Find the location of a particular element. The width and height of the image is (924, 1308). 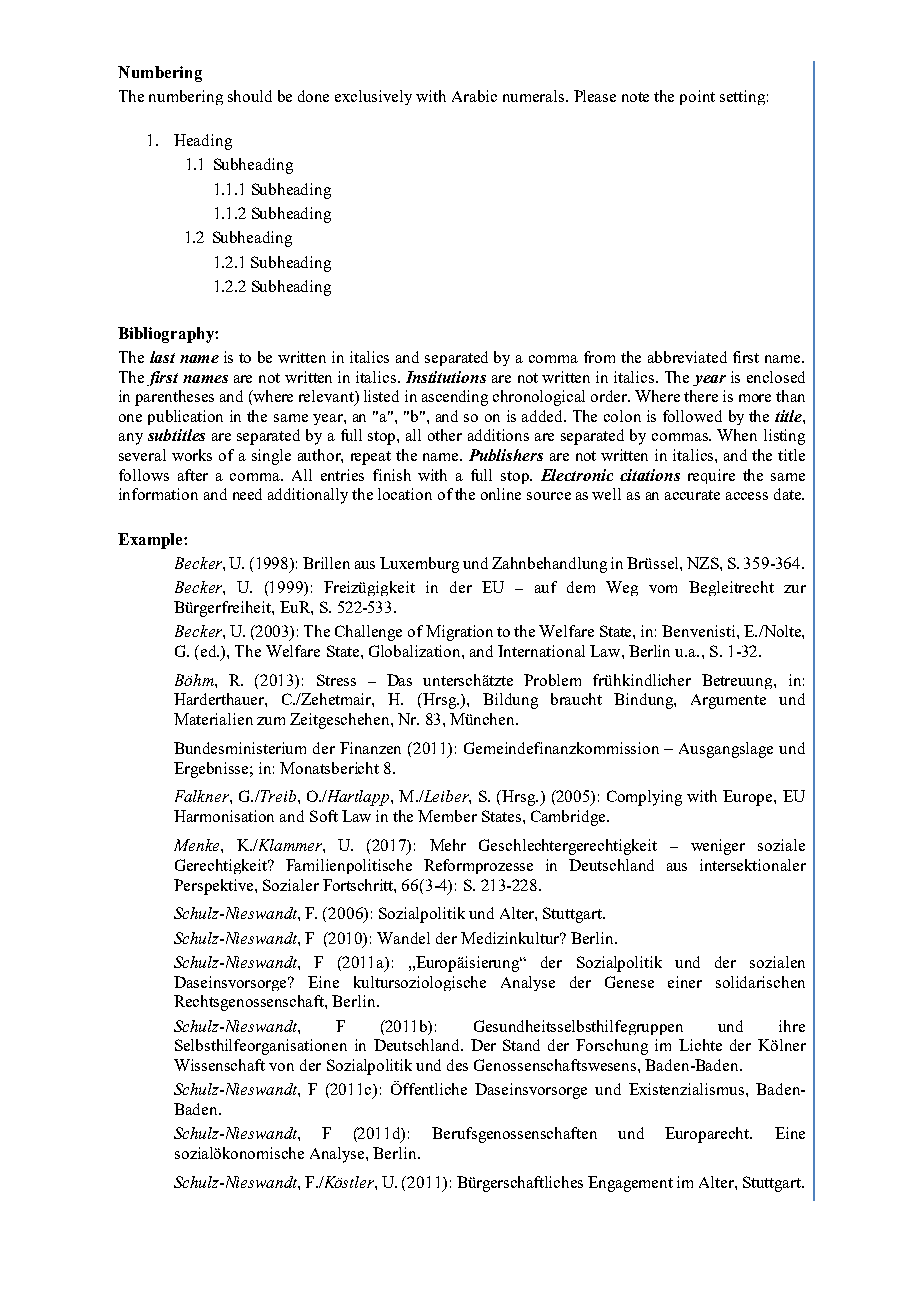

vom is located at coordinates (663, 589).
